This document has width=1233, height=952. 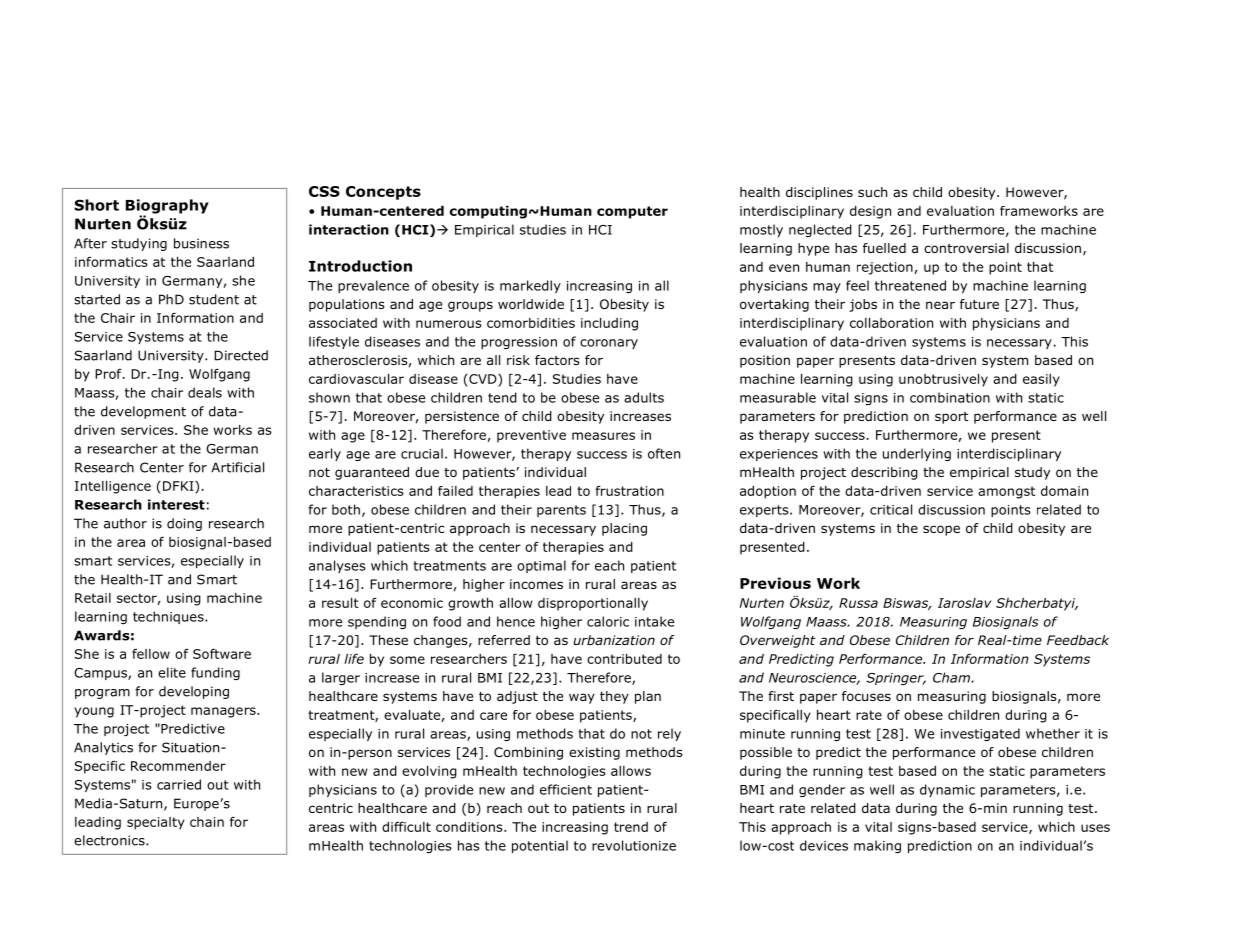 I want to click on Biography, so click(x=167, y=207).
